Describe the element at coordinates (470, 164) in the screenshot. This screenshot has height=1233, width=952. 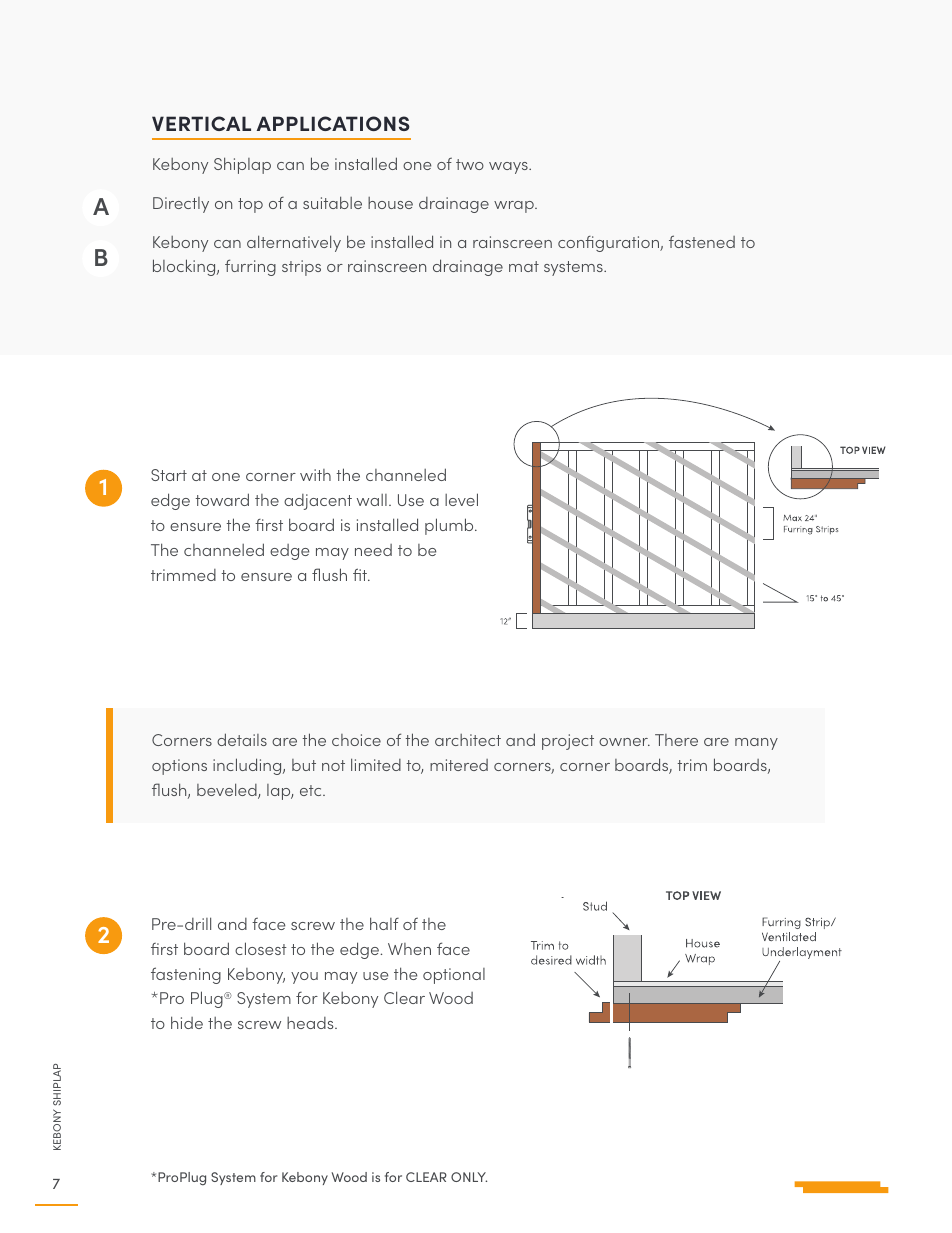
I see `two` at that location.
